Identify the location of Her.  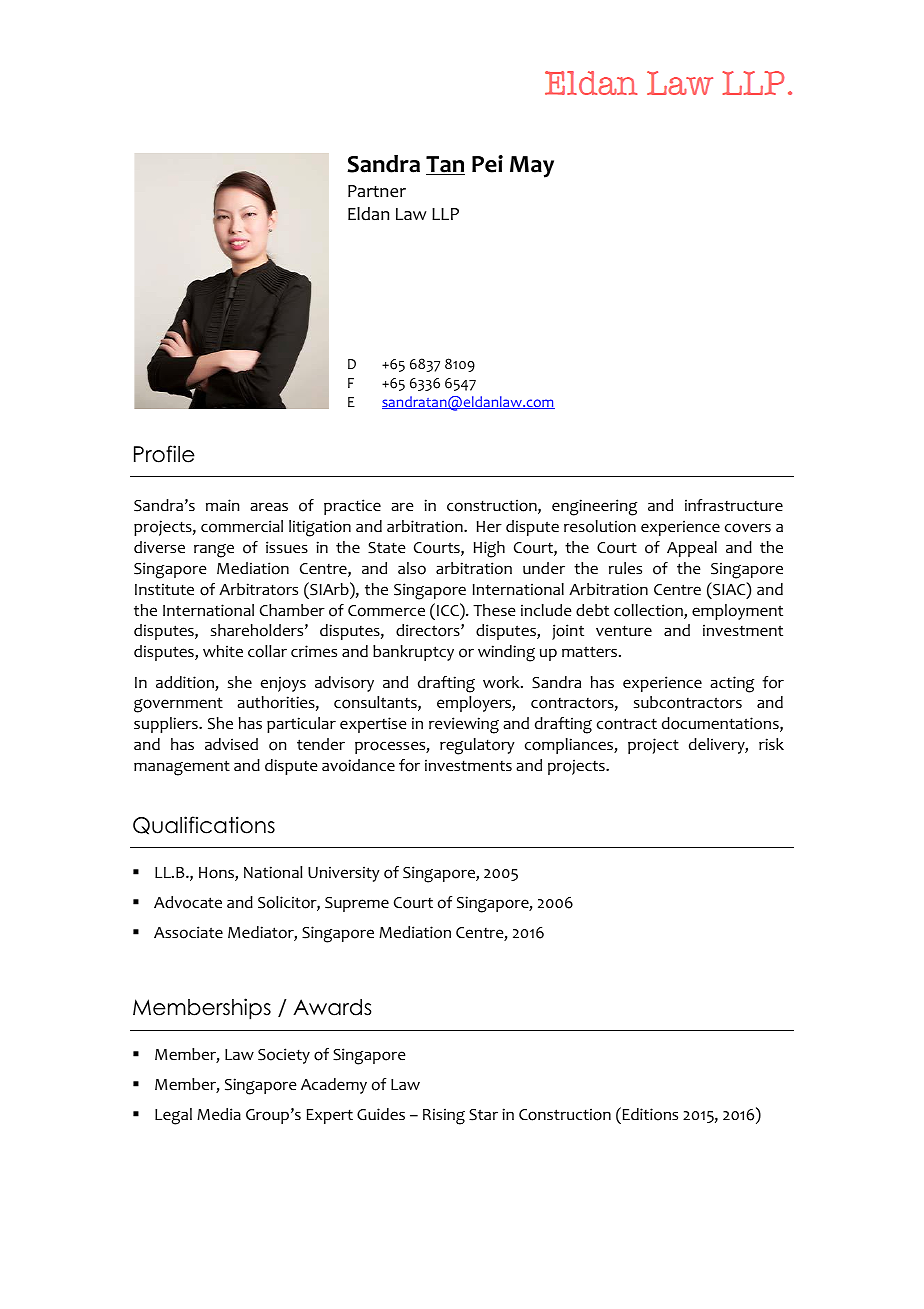
(489, 527).
